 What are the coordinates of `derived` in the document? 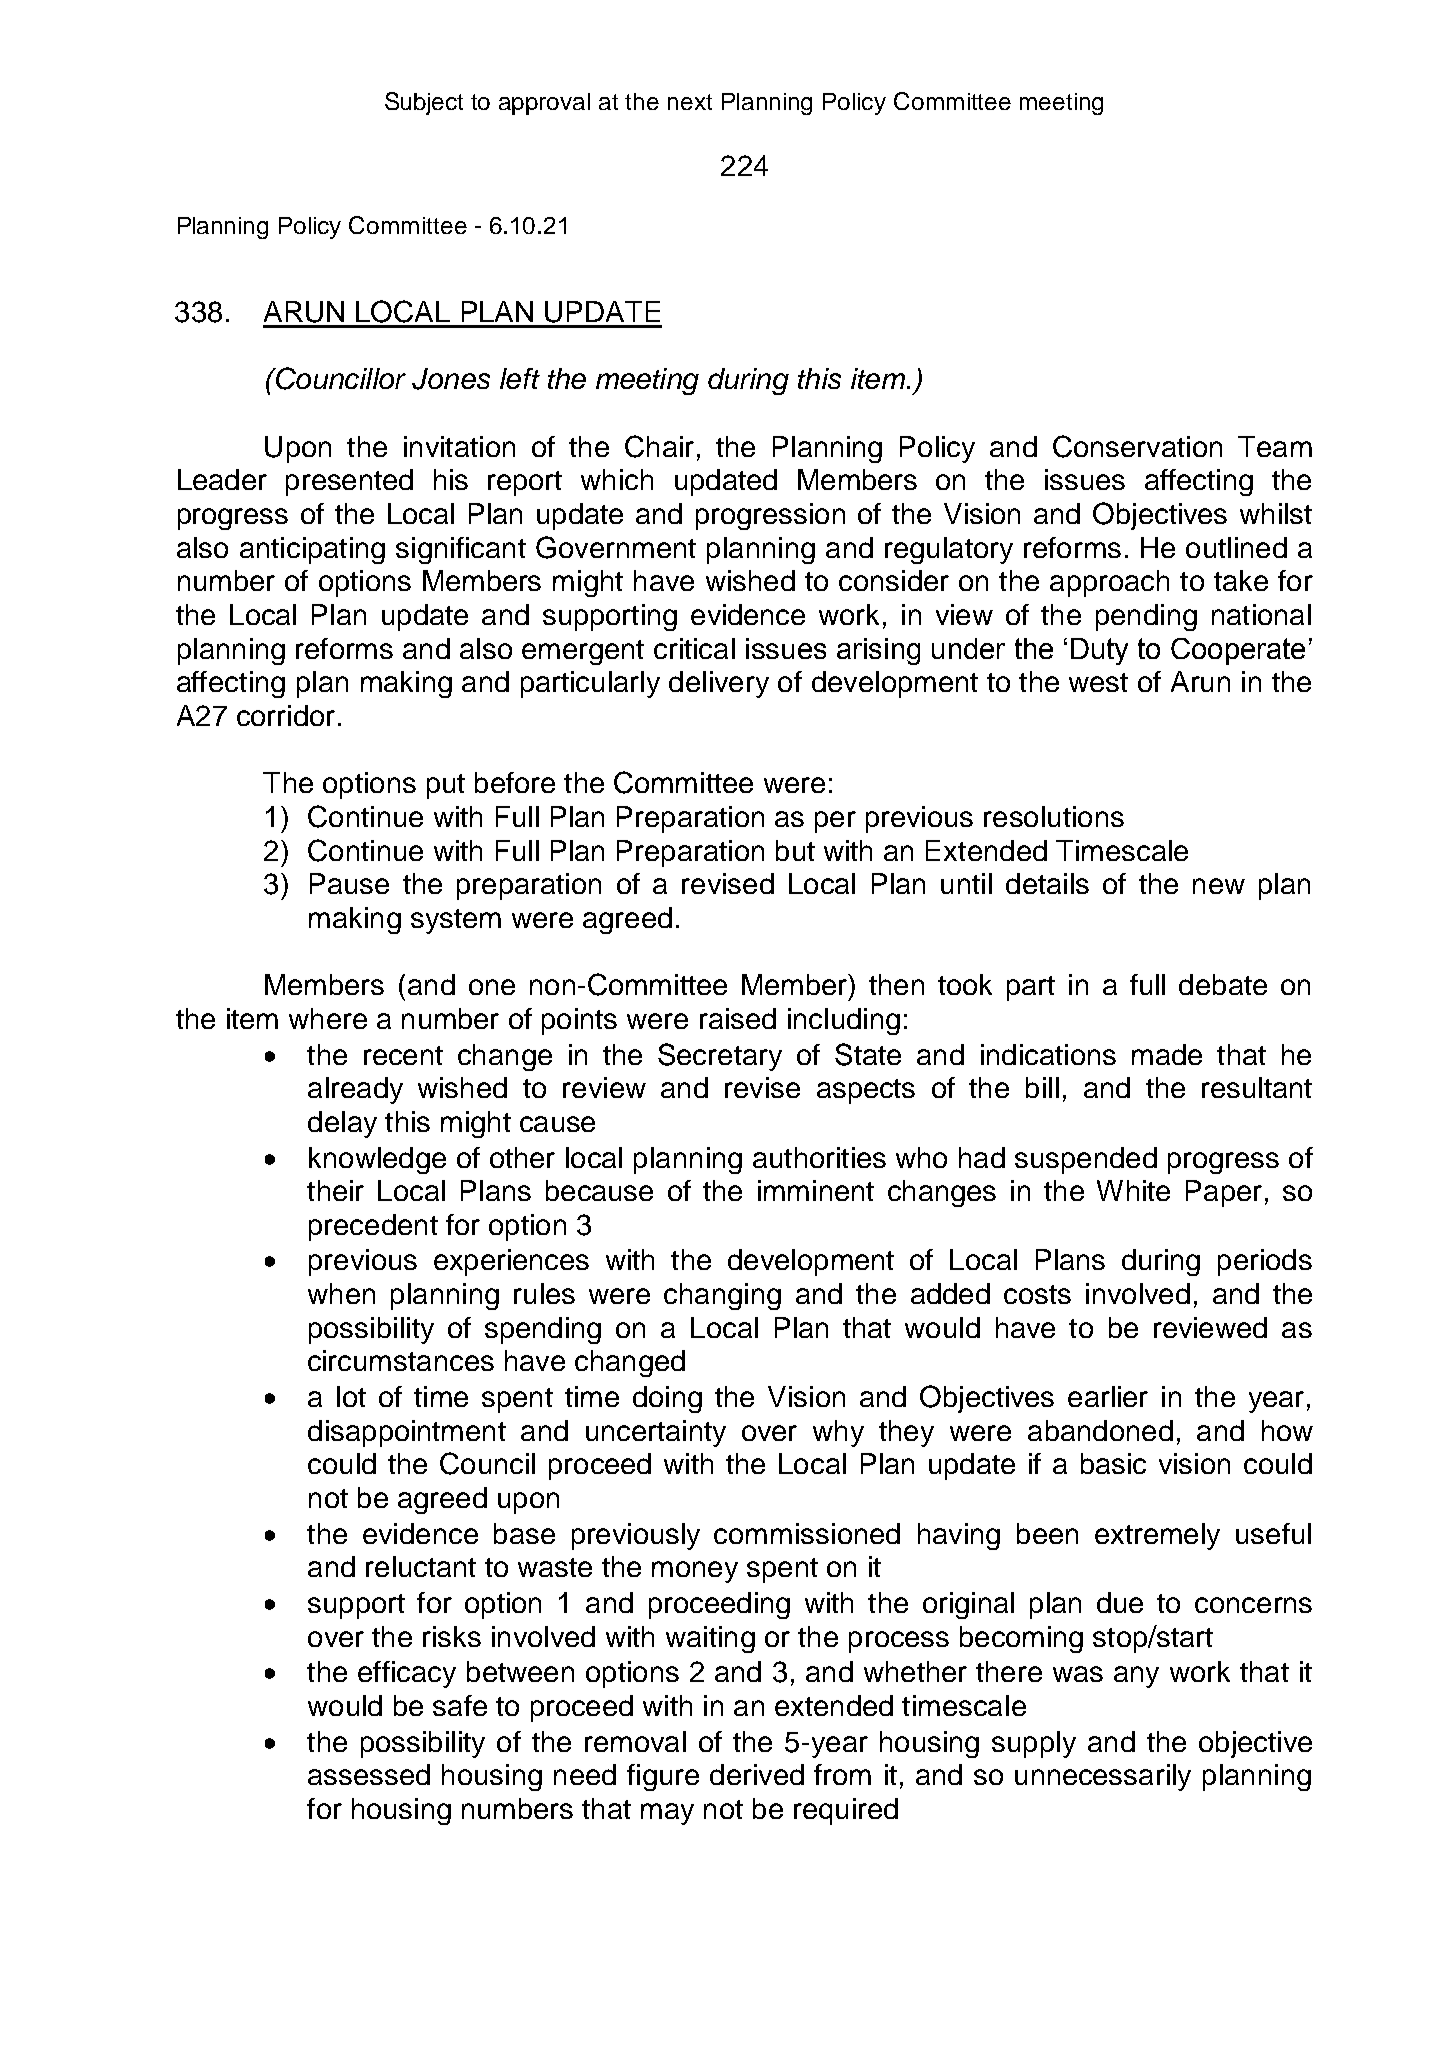 It's located at (757, 1774).
